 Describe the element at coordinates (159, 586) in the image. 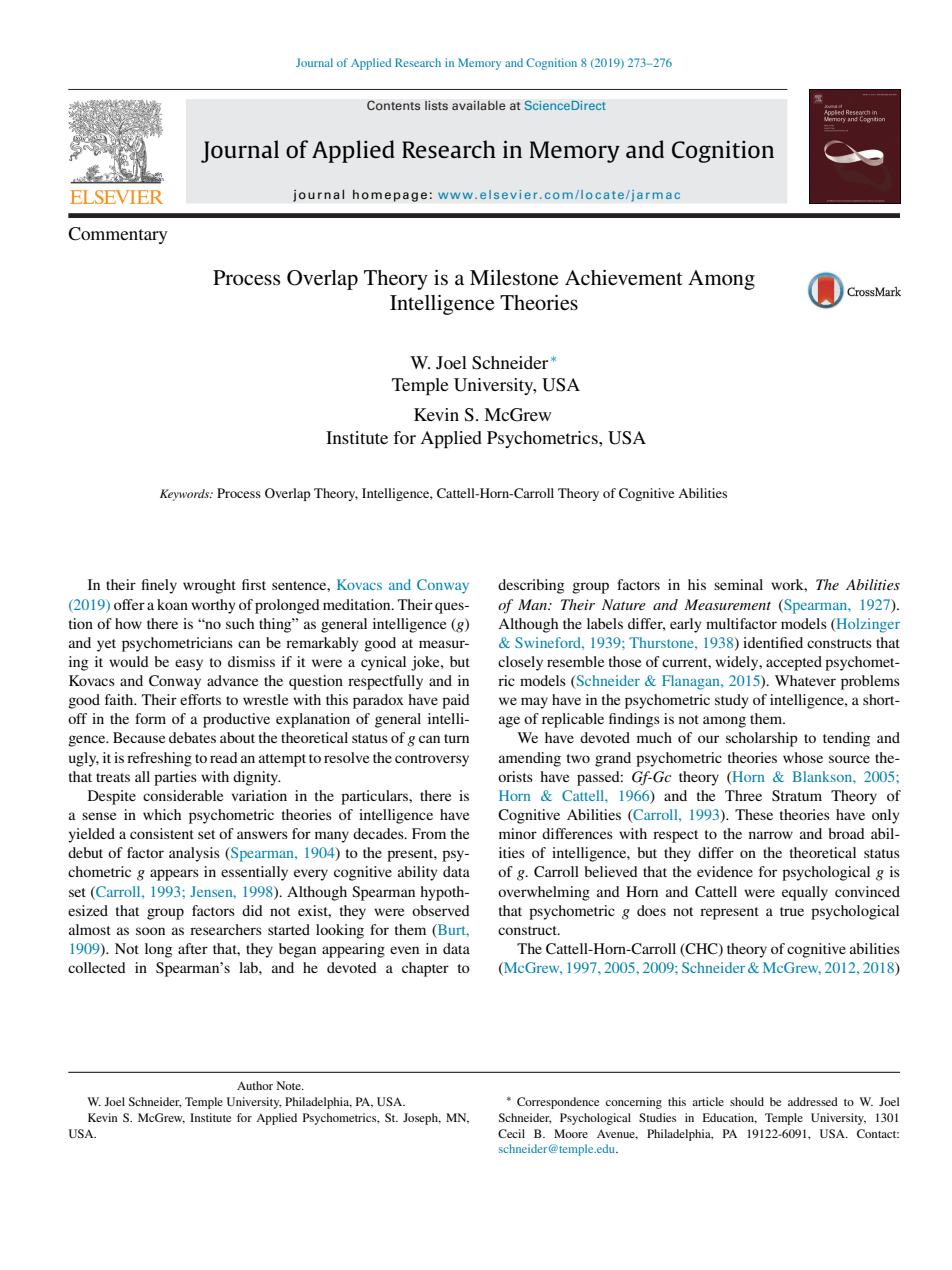

I see `finely` at that location.
